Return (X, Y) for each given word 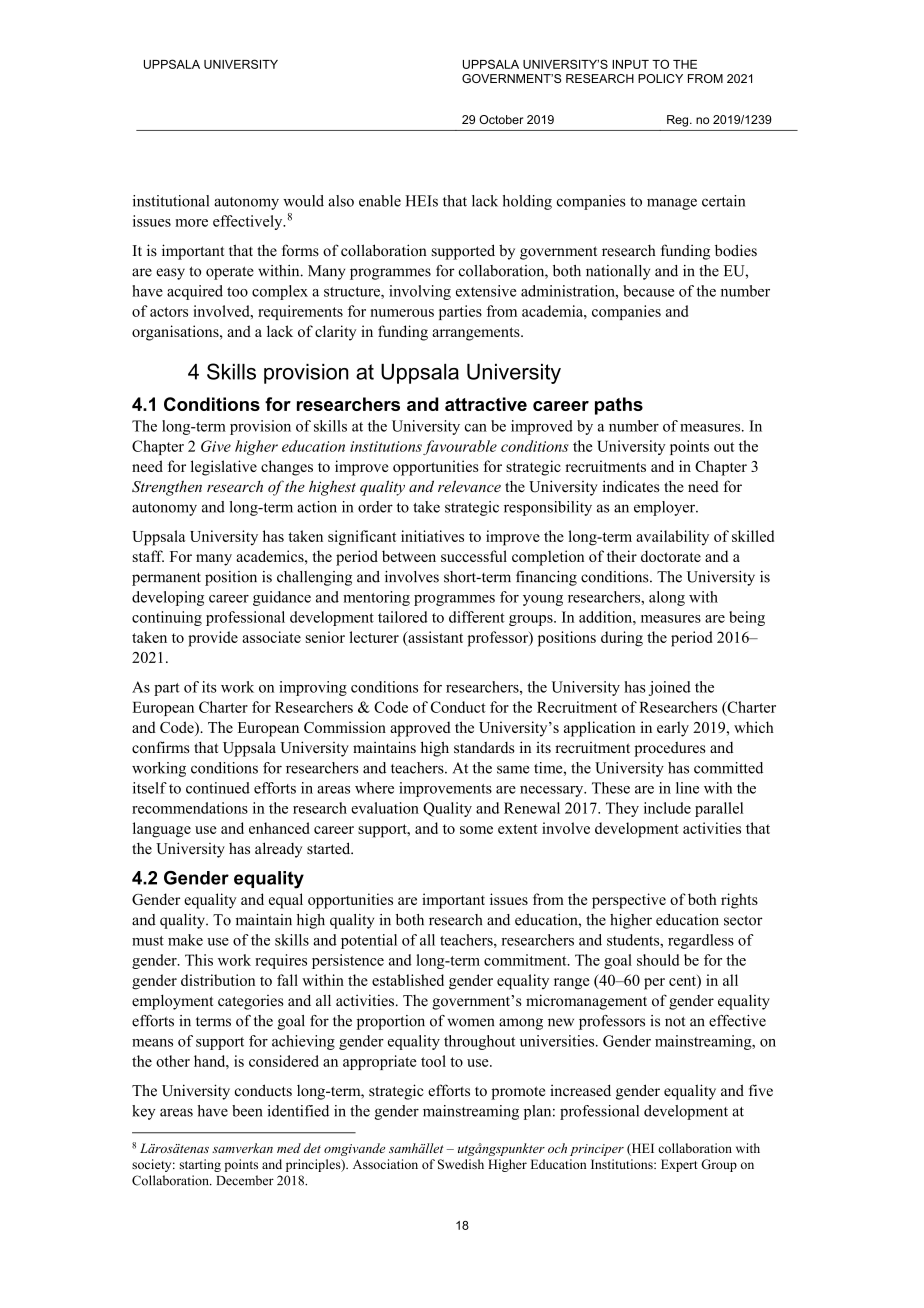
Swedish (461, 1164)
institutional (171, 201)
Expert (679, 1165)
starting (200, 1165)
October (501, 119)
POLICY (660, 78)
